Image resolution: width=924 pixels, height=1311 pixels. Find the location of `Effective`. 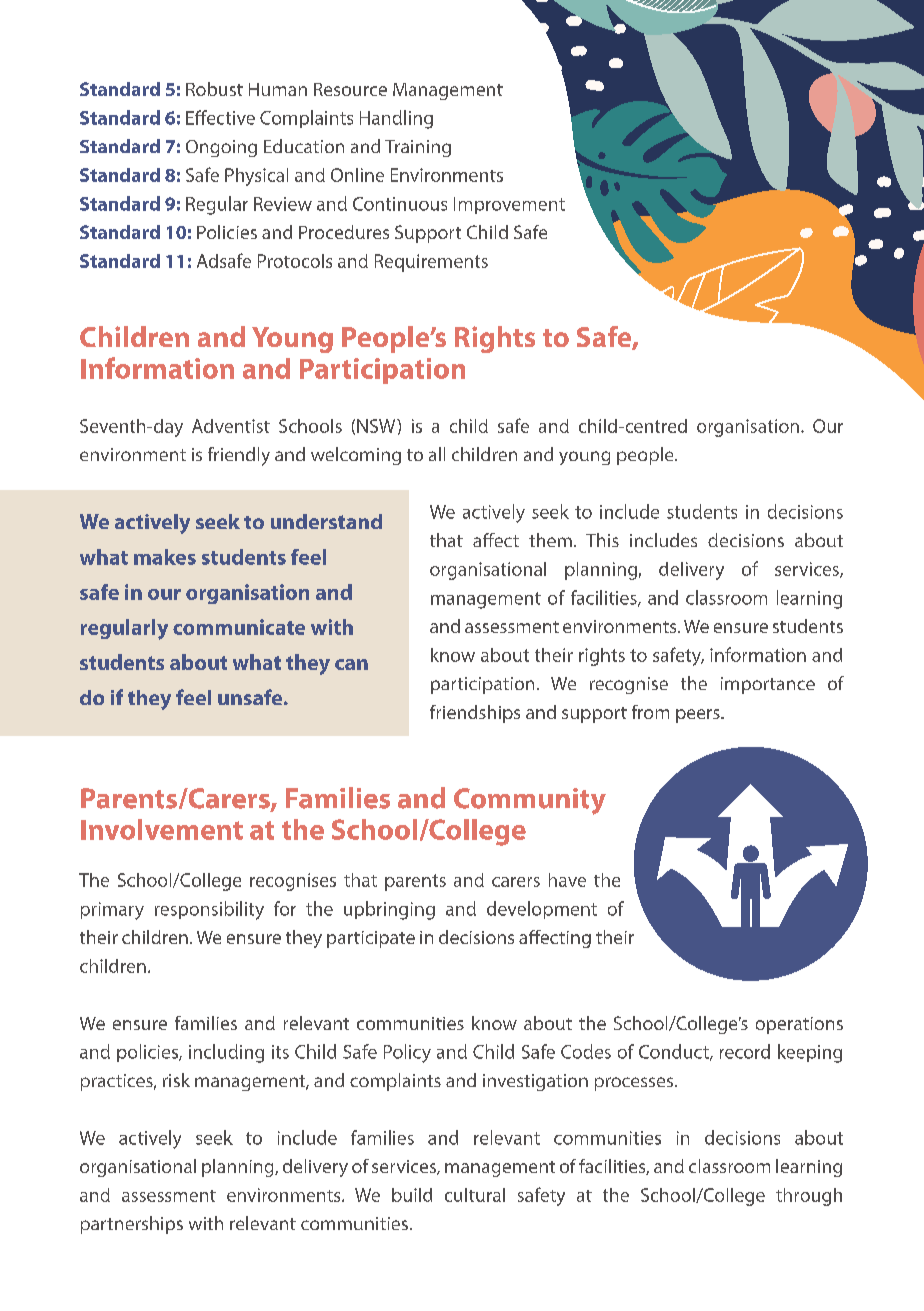

Effective is located at coordinates (220, 117).
